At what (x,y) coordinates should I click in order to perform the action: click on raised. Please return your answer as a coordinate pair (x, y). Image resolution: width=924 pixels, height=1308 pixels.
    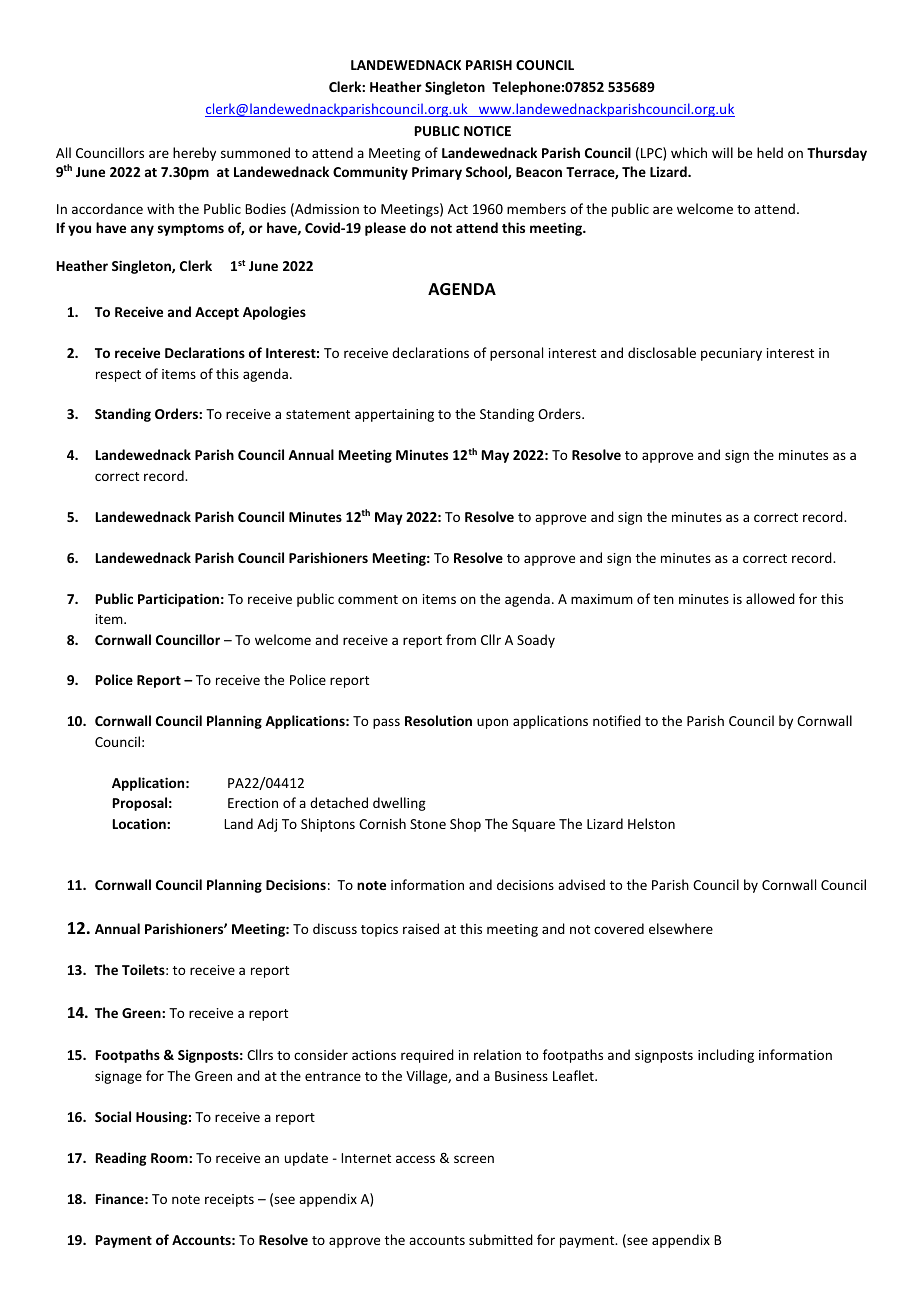
    Looking at the image, I should click on (421, 928).
